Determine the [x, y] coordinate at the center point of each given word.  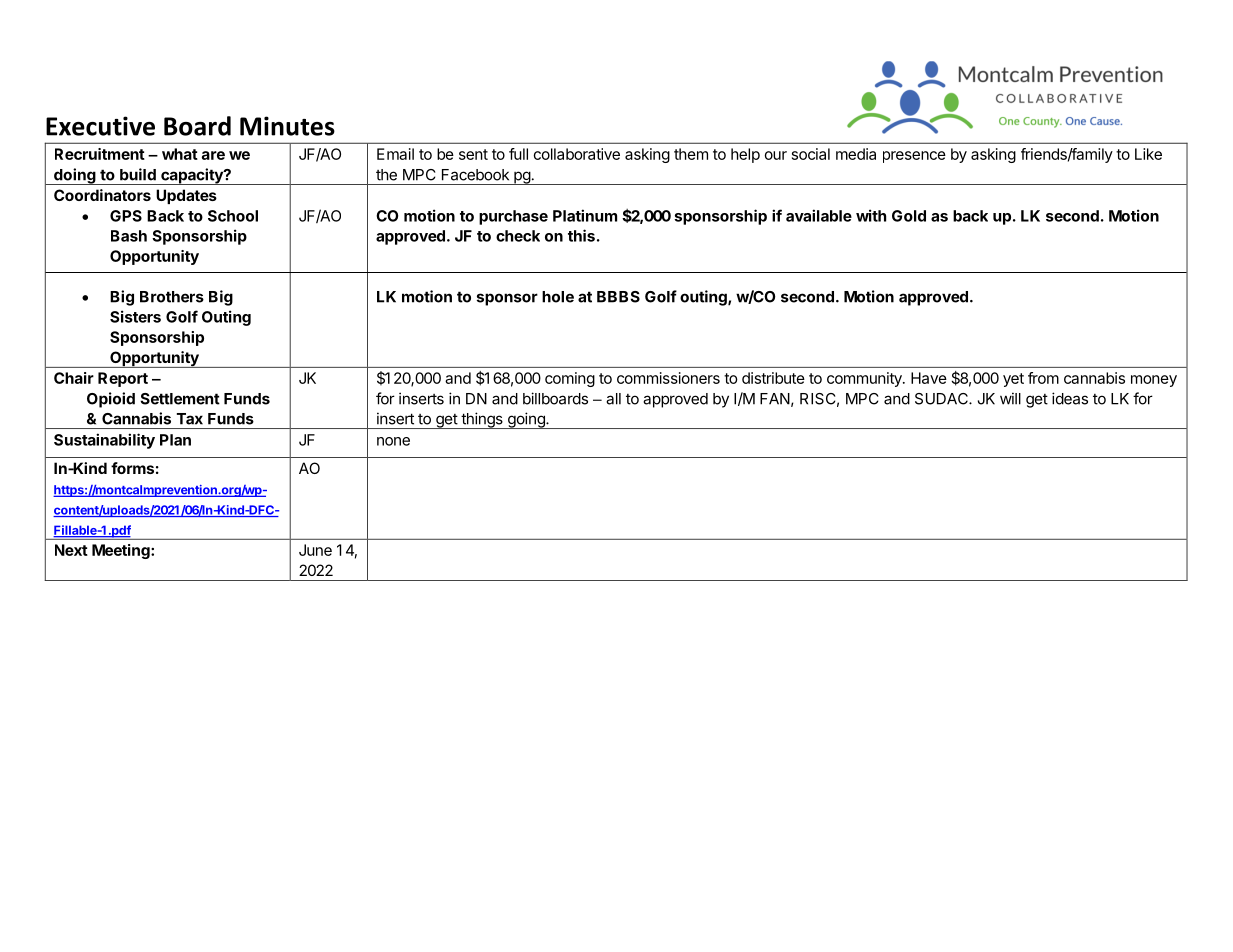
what [180, 154]
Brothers [172, 297]
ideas [1070, 398]
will [1010, 398]
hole [558, 297]
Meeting [122, 551]
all [613, 399]
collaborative [577, 154]
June [315, 550]
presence [914, 157]
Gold [909, 216]
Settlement [180, 399]
